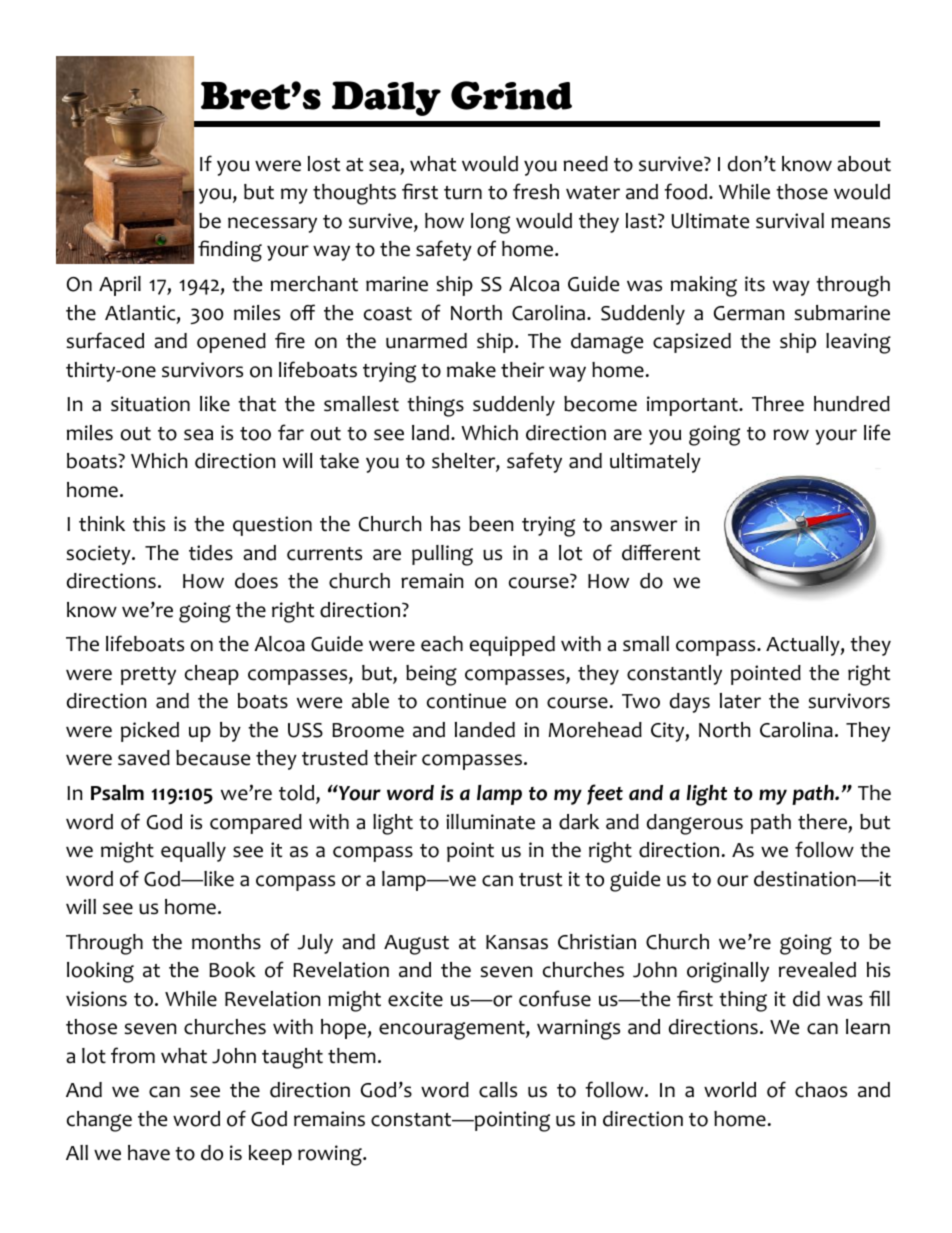  Describe the element at coordinates (864, 164) in the image. I see `about` at that location.
